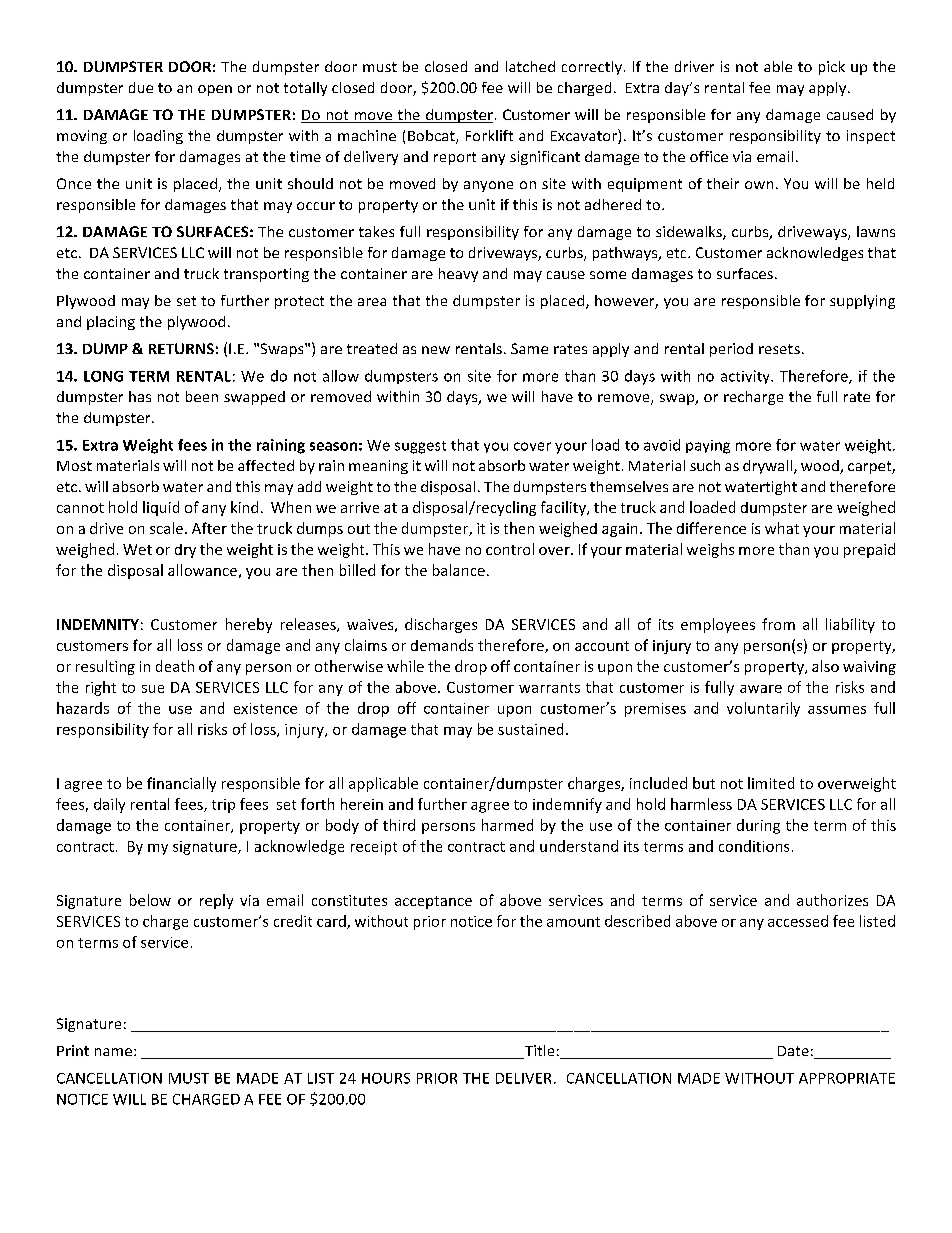 This image has height=1233, width=952. Describe the element at coordinates (113, 1052) in the image. I see `name` at that location.
